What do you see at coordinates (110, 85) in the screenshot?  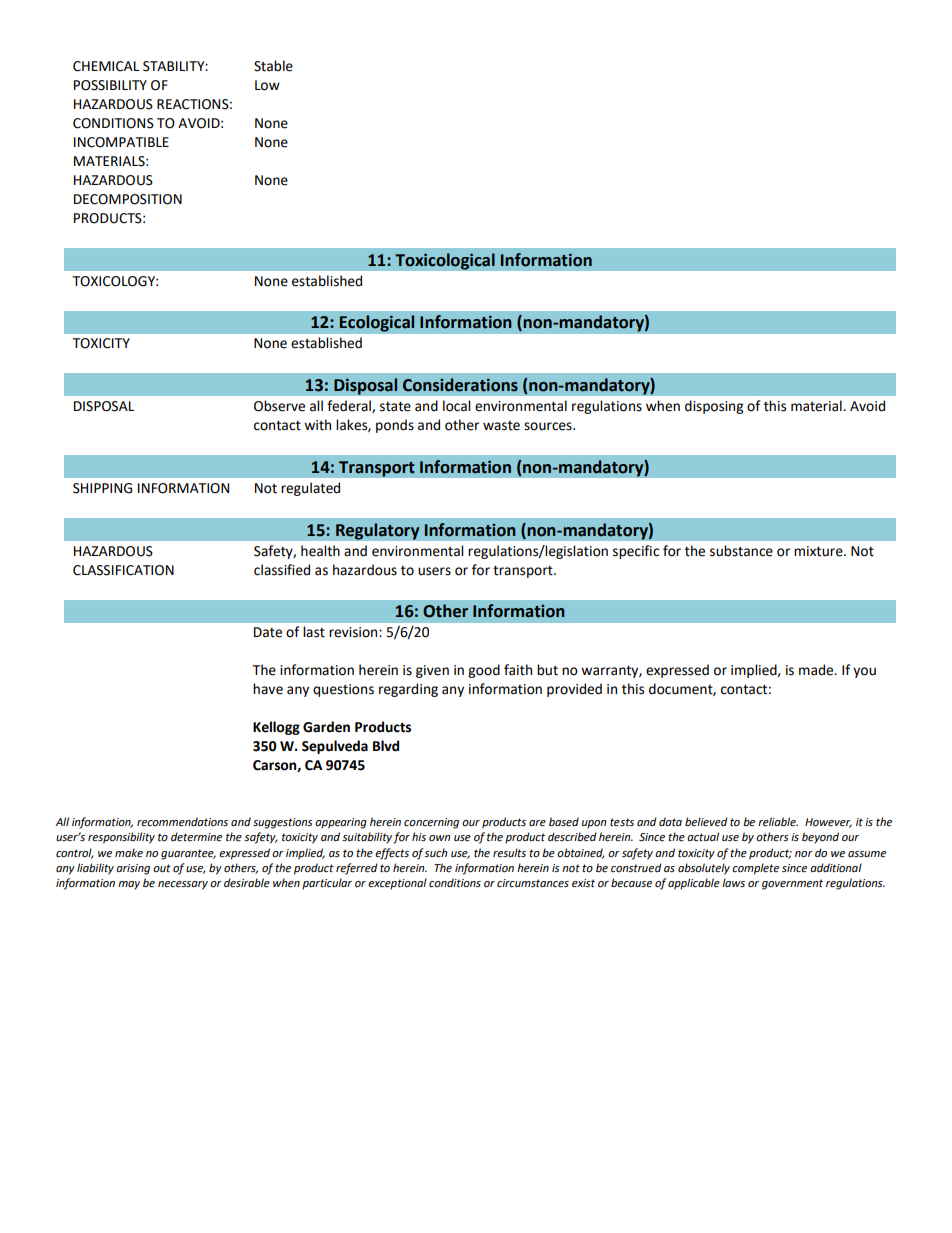 I see `POSSIBILITY` at bounding box center [110, 85].
